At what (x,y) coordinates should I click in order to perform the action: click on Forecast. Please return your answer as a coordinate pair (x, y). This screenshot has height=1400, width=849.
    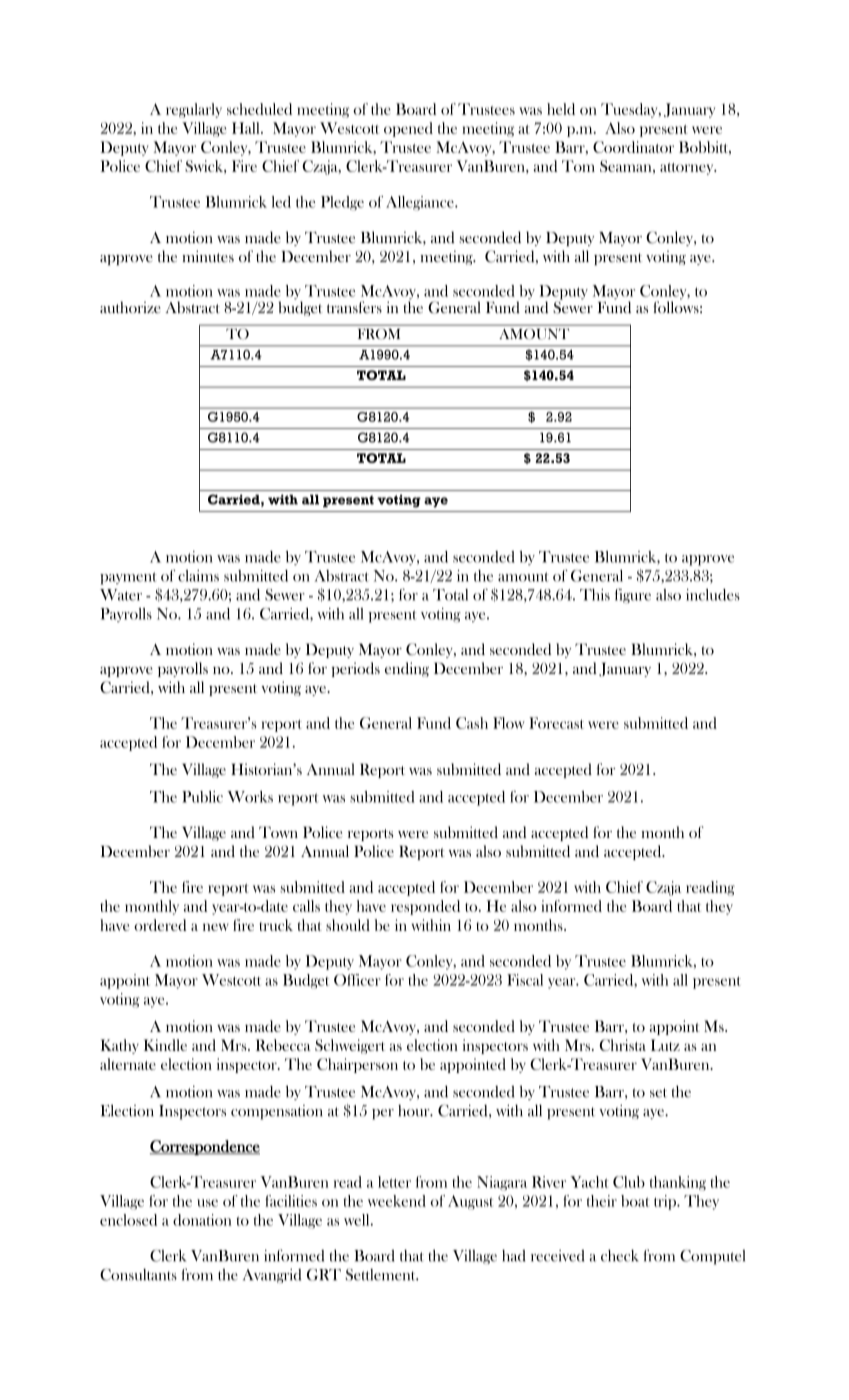
    Looking at the image, I should click on (556, 723).
